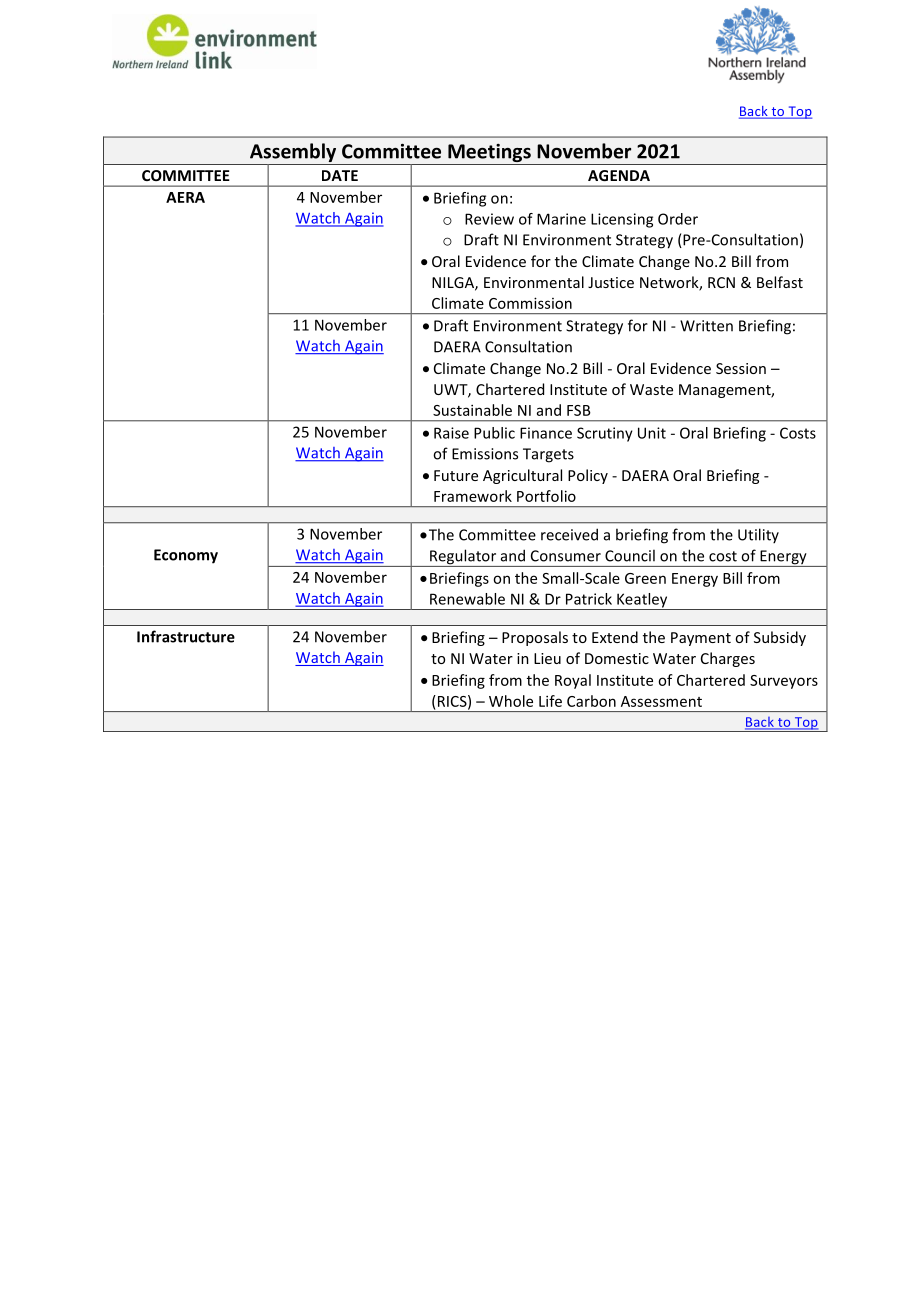 This document has height=1308, width=924. Describe the element at coordinates (511, 701) in the document. I see `Whole` at that location.
